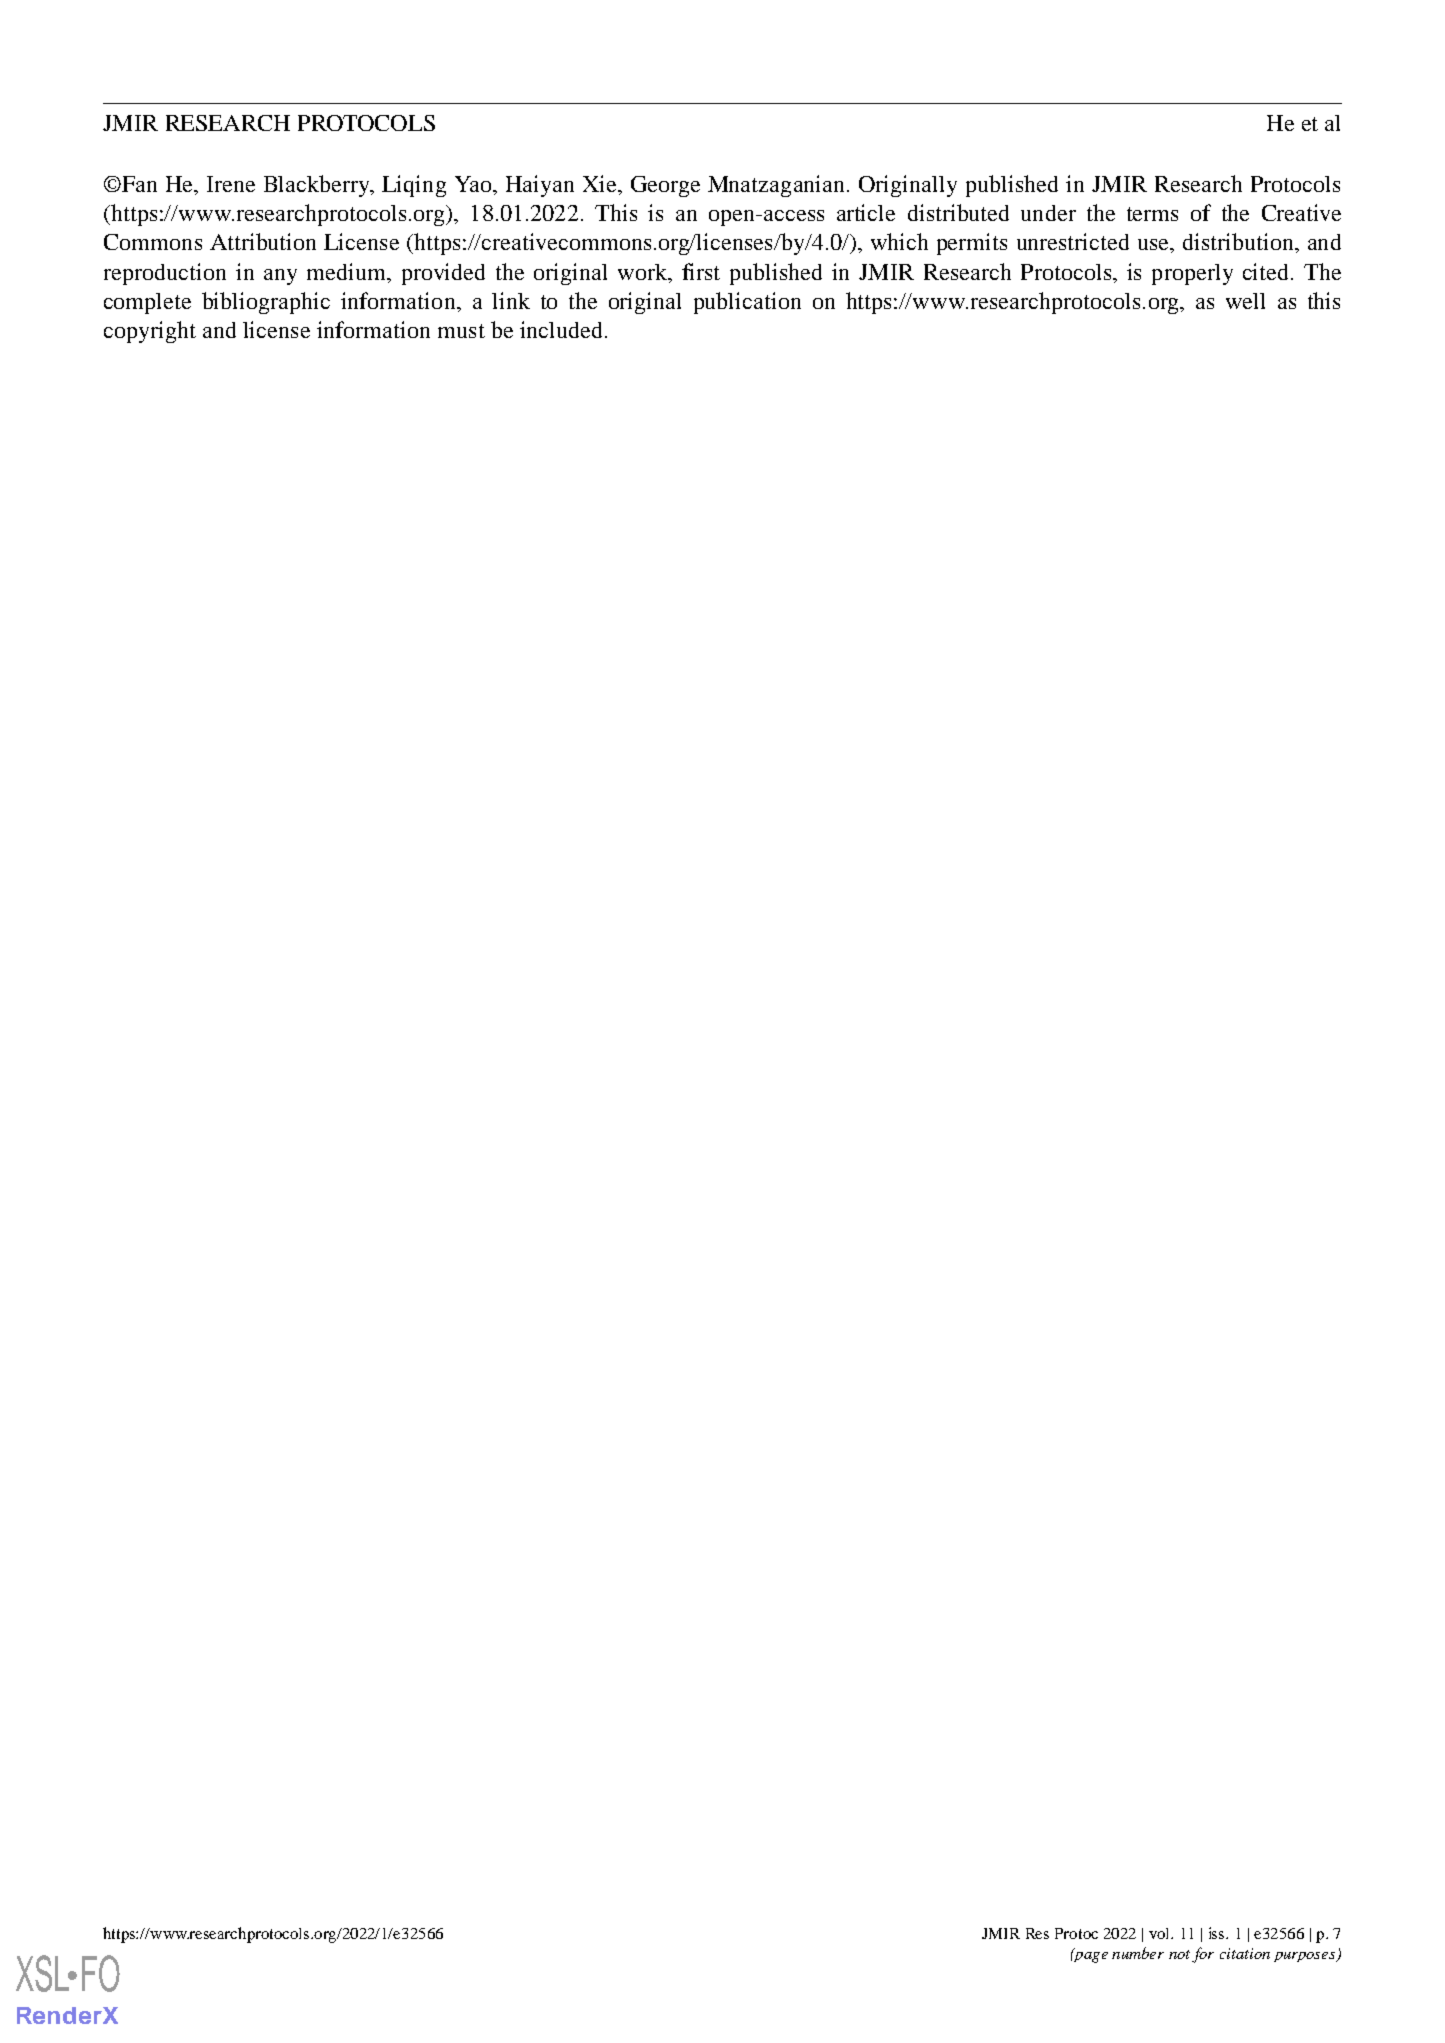  What do you see at coordinates (1192, 274) in the image?
I see `properly` at bounding box center [1192, 274].
